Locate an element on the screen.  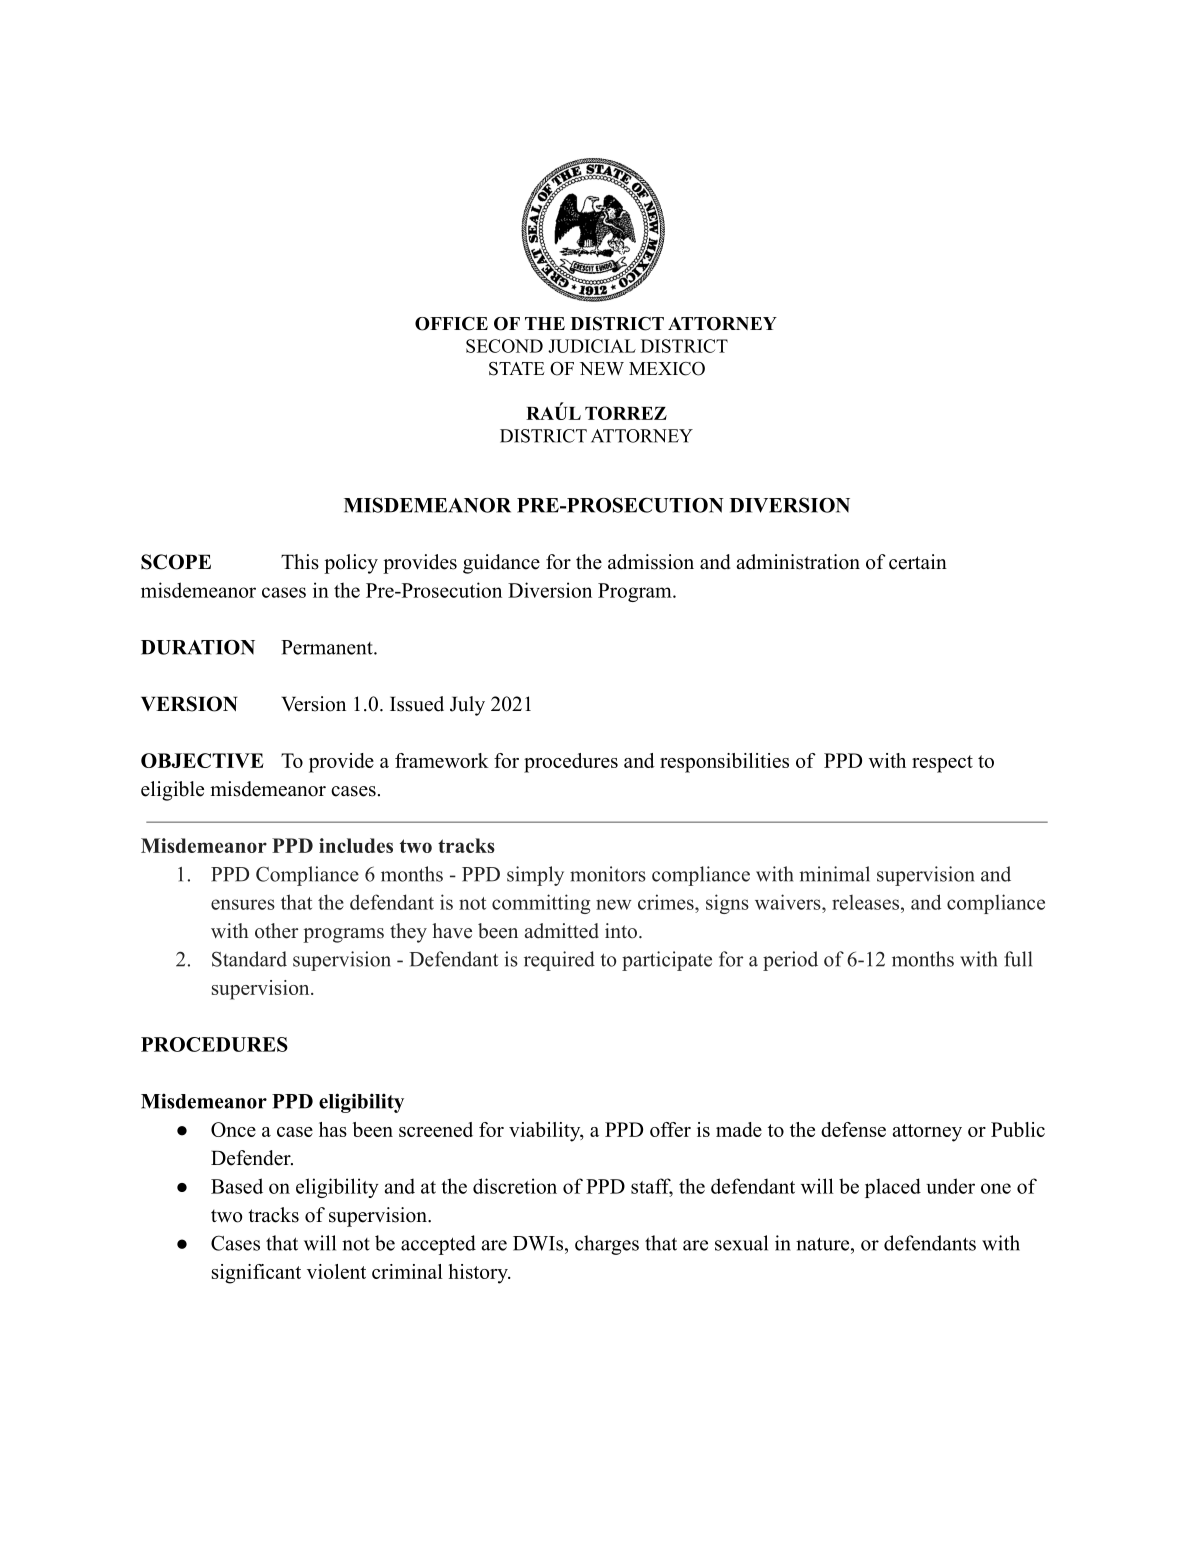
significant is located at coordinates (256, 1274).
